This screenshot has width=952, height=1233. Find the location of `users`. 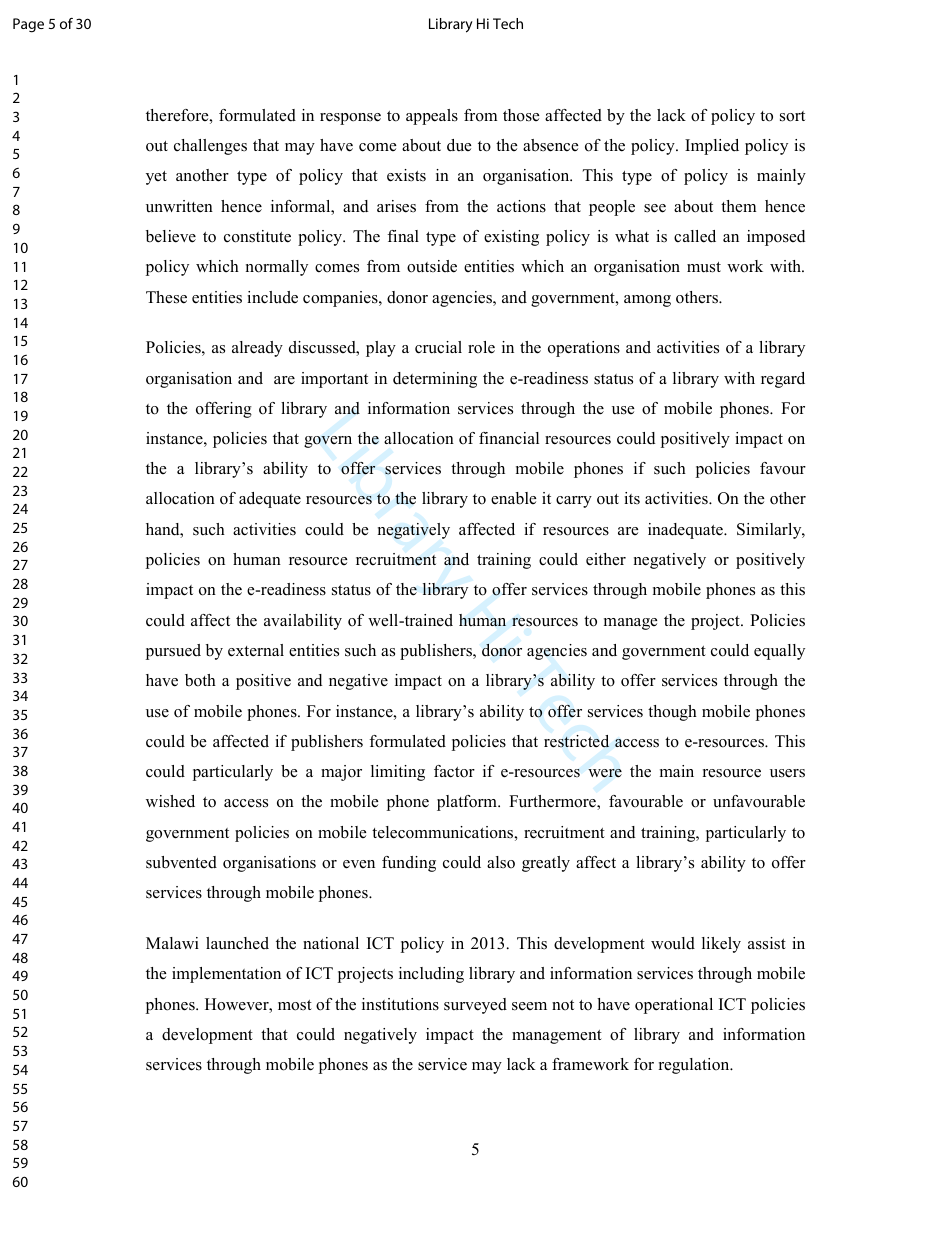

users is located at coordinates (787, 773).
